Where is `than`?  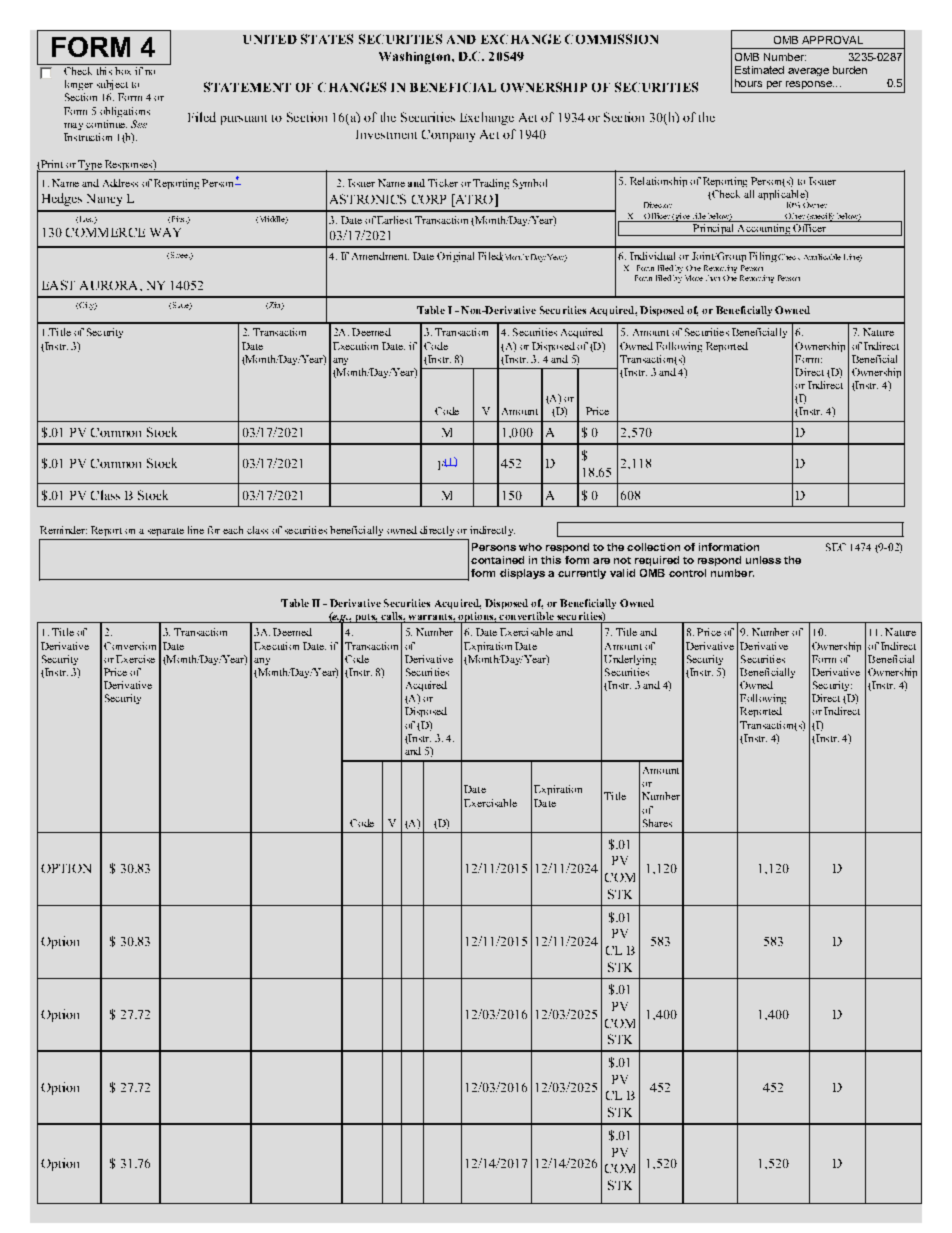
than is located at coordinates (713, 278).
